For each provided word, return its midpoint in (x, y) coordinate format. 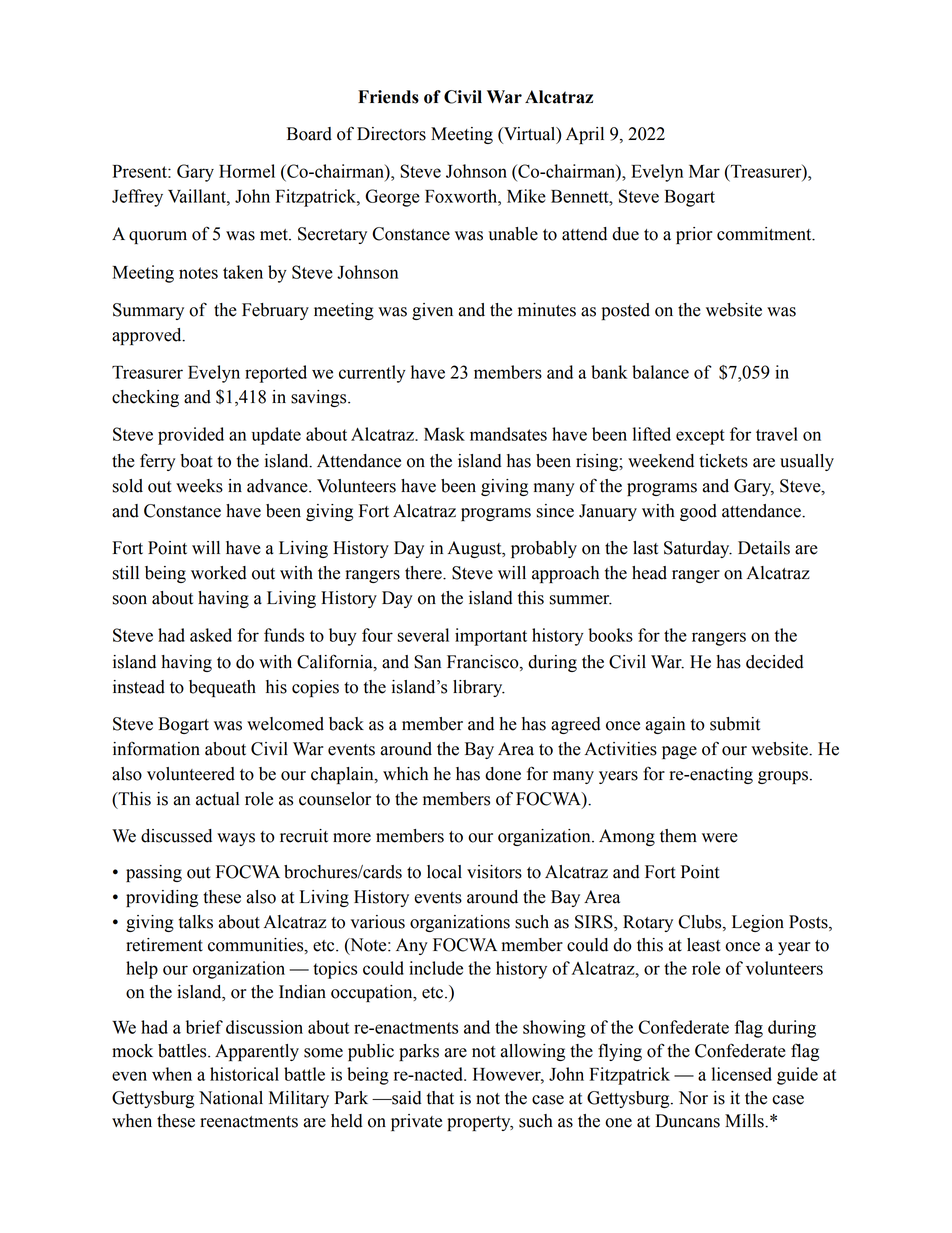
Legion (758, 923)
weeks (199, 486)
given (432, 311)
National (231, 1098)
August (476, 549)
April (585, 135)
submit (735, 724)
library (479, 688)
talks (196, 922)
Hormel (247, 171)
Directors (391, 134)
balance (660, 372)
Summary (148, 311)
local (444, 872)
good (698, 512)
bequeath (222, 688)
